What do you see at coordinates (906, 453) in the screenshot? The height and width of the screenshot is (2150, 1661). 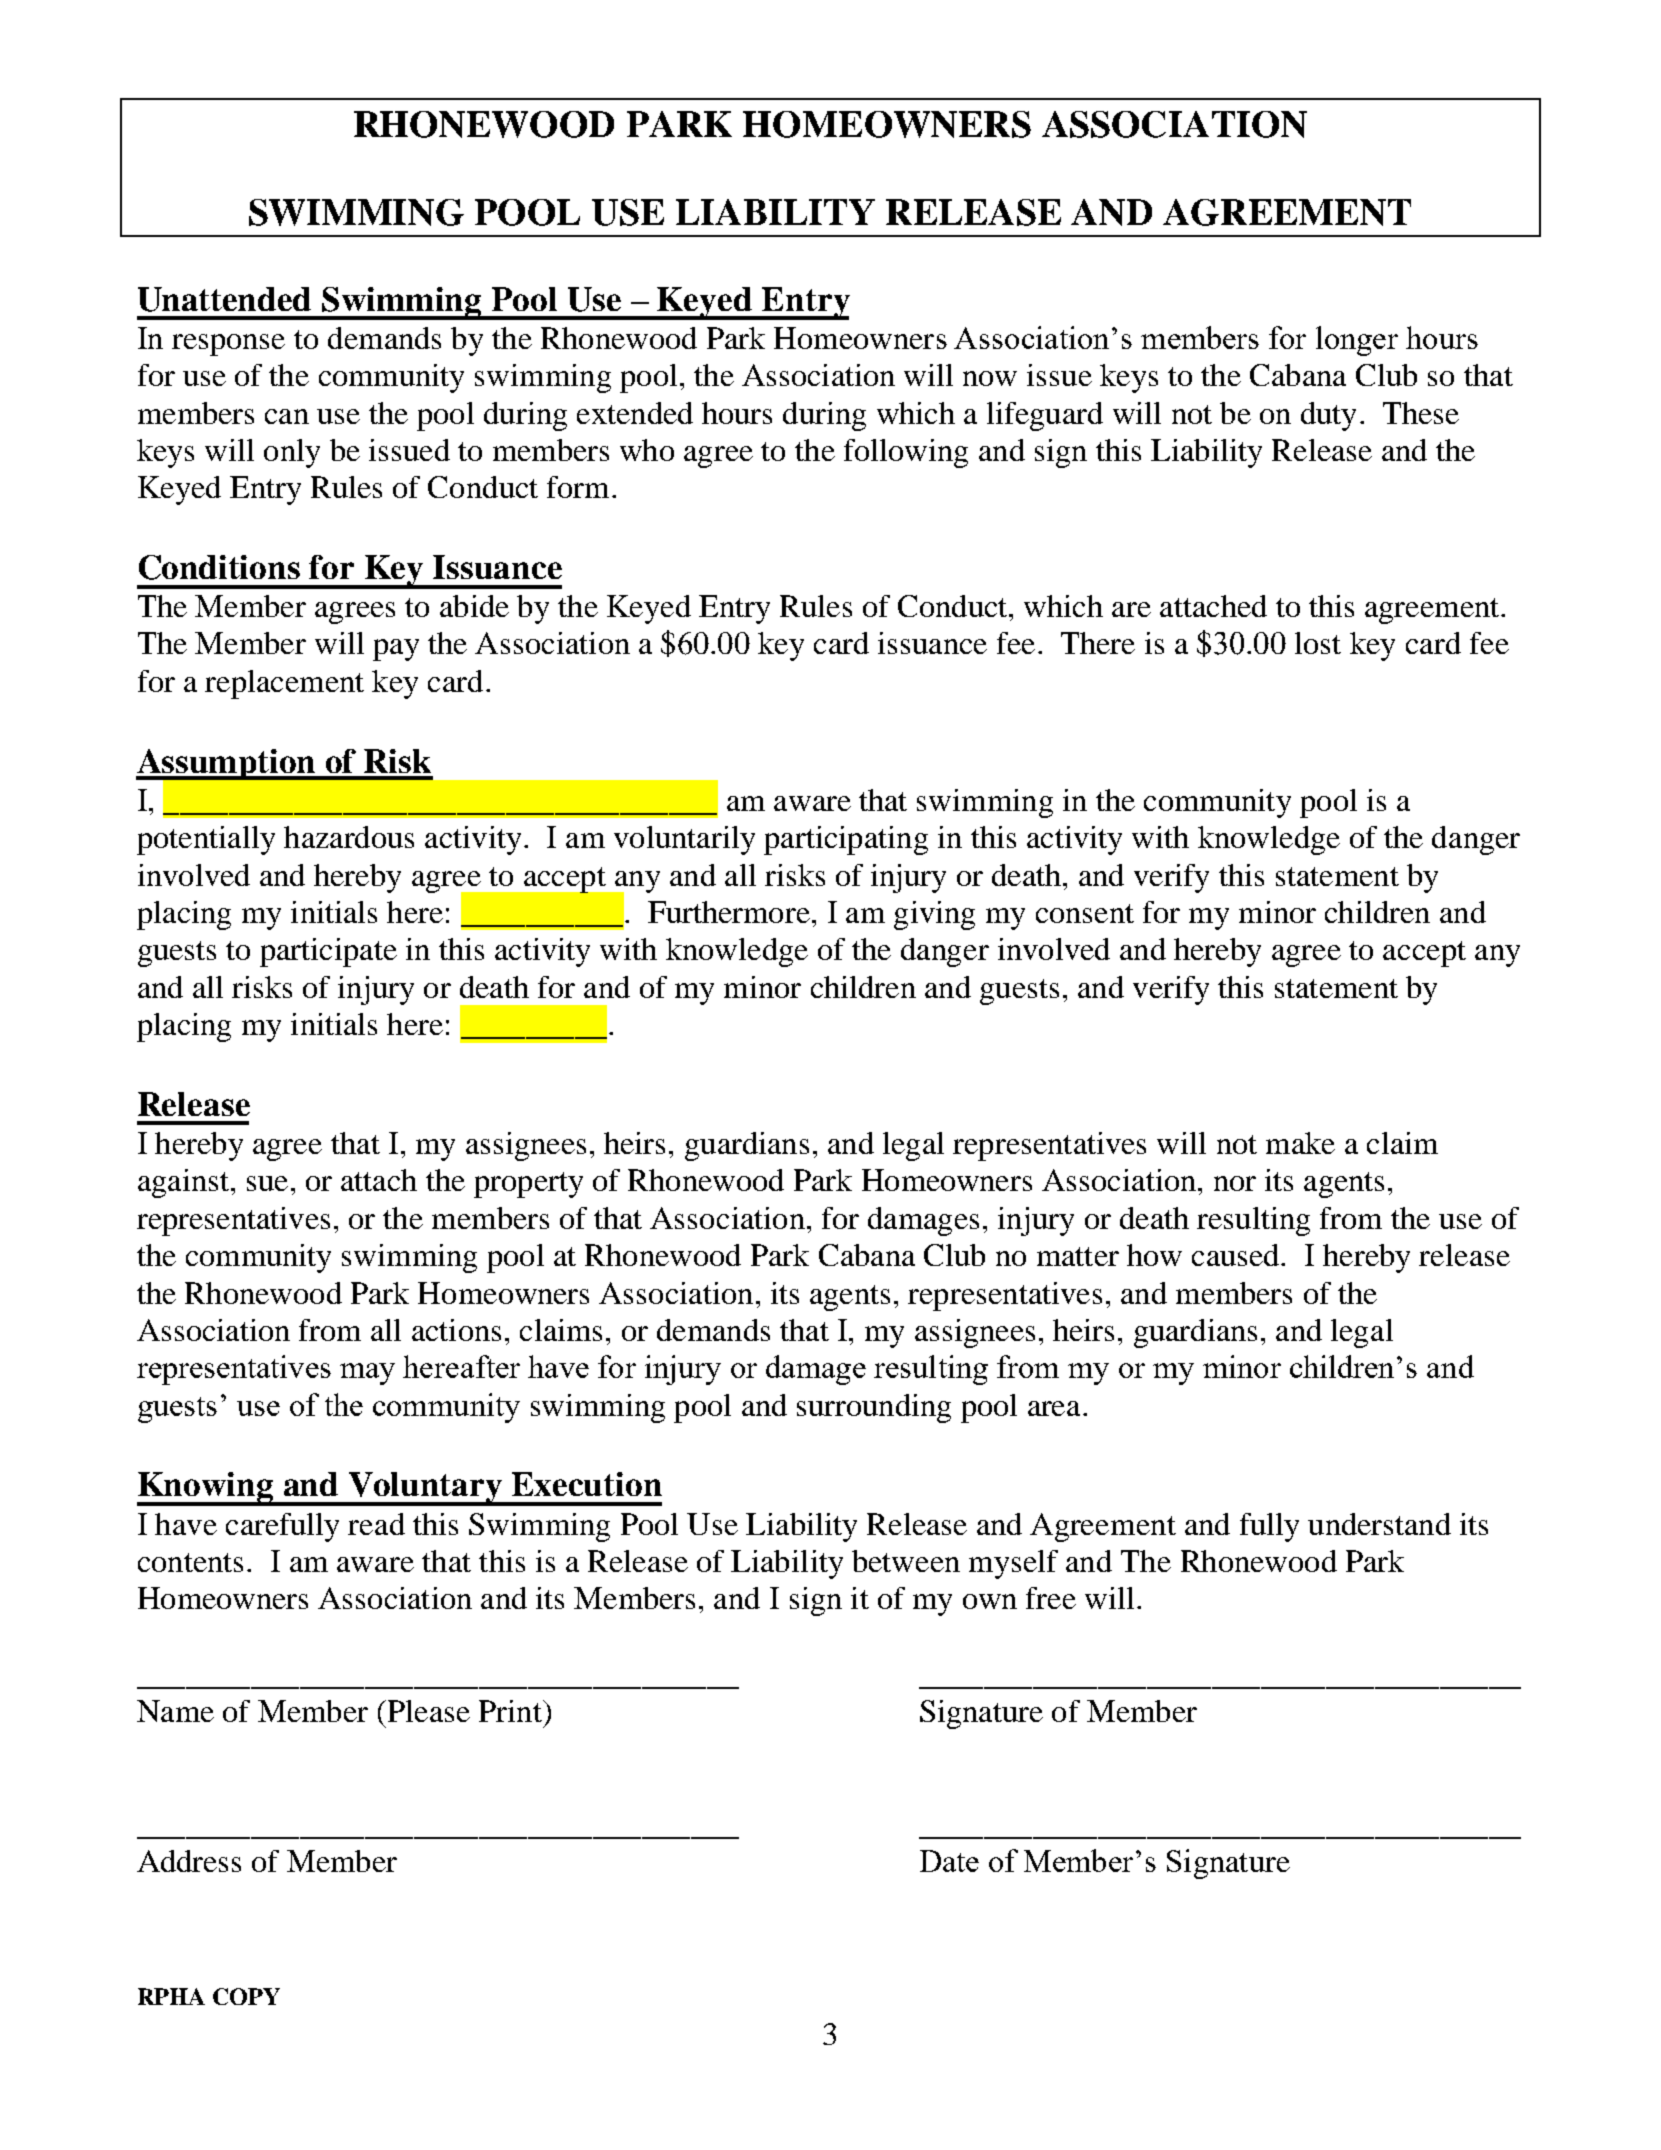 I see `following` at bounding box center [906, 453].
